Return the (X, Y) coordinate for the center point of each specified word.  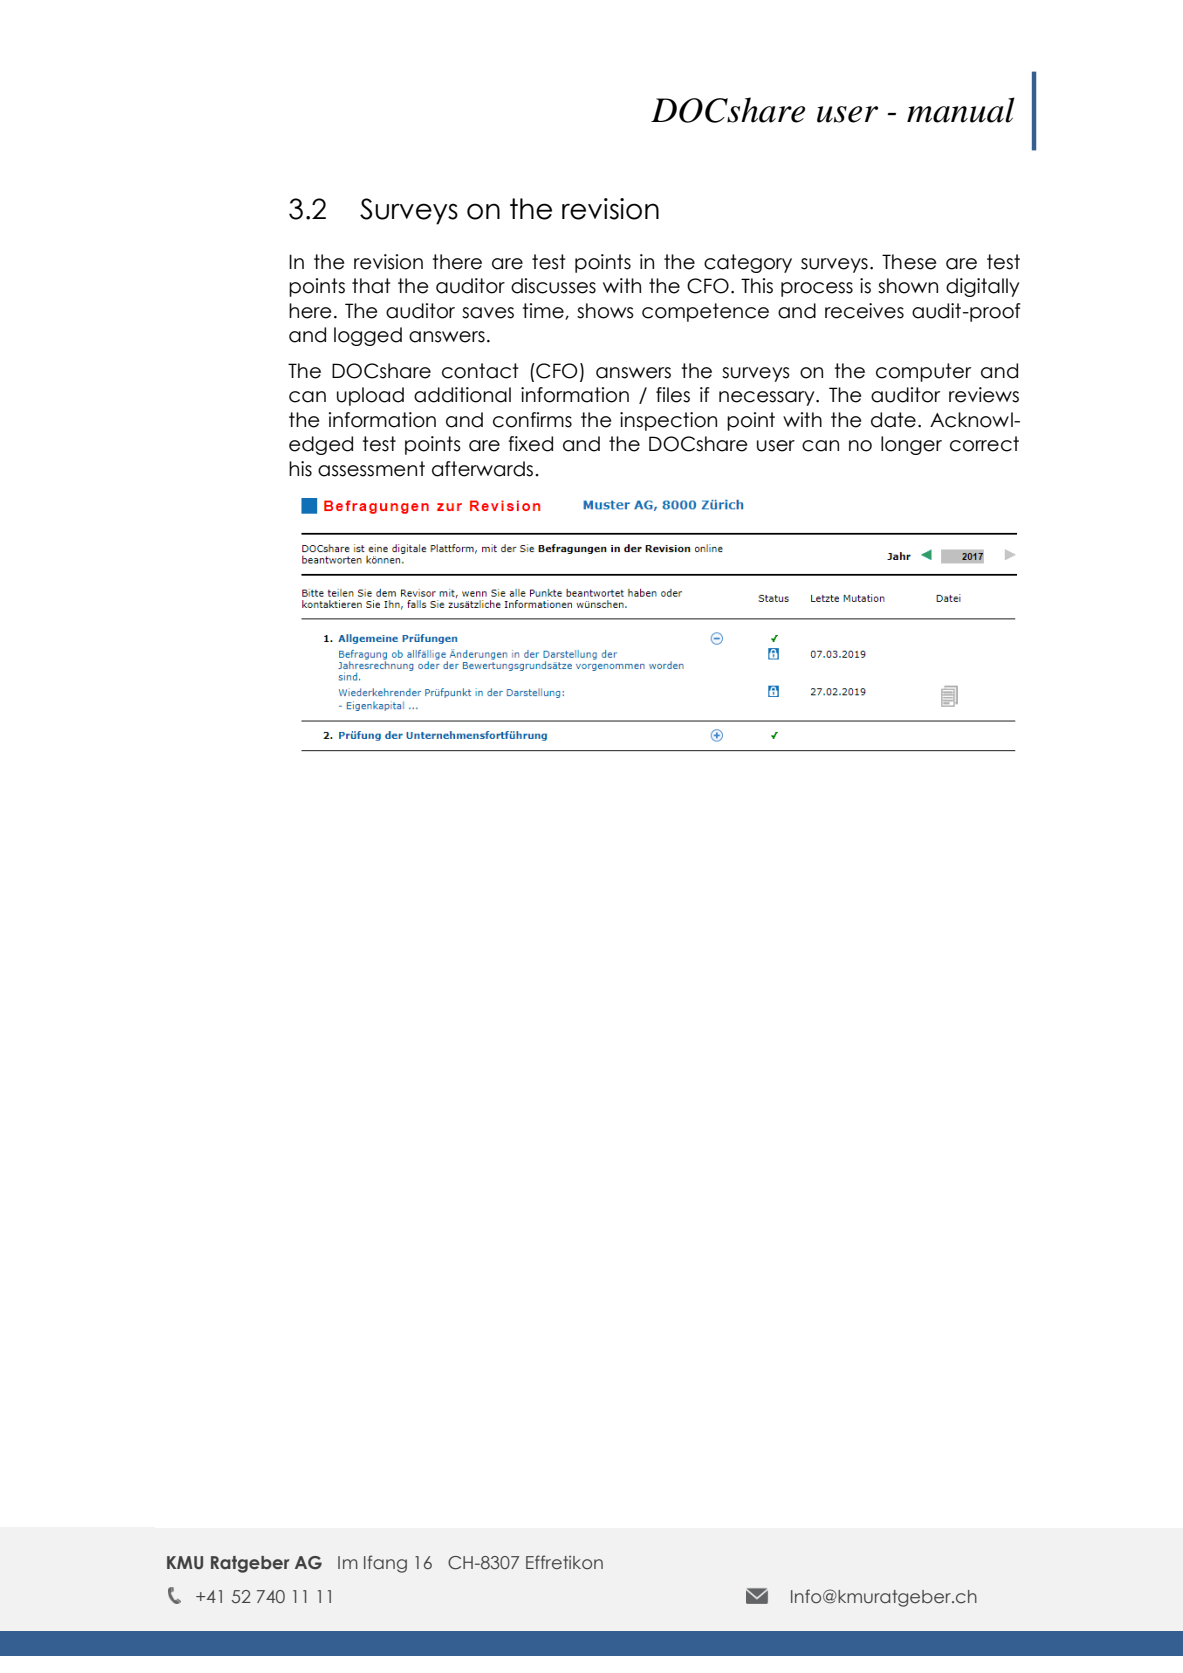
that (371, 286)
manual (961, 110)
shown (908, 286)
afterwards (482, 469)
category (748, 263)
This (757, 286)
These (909, 262)
